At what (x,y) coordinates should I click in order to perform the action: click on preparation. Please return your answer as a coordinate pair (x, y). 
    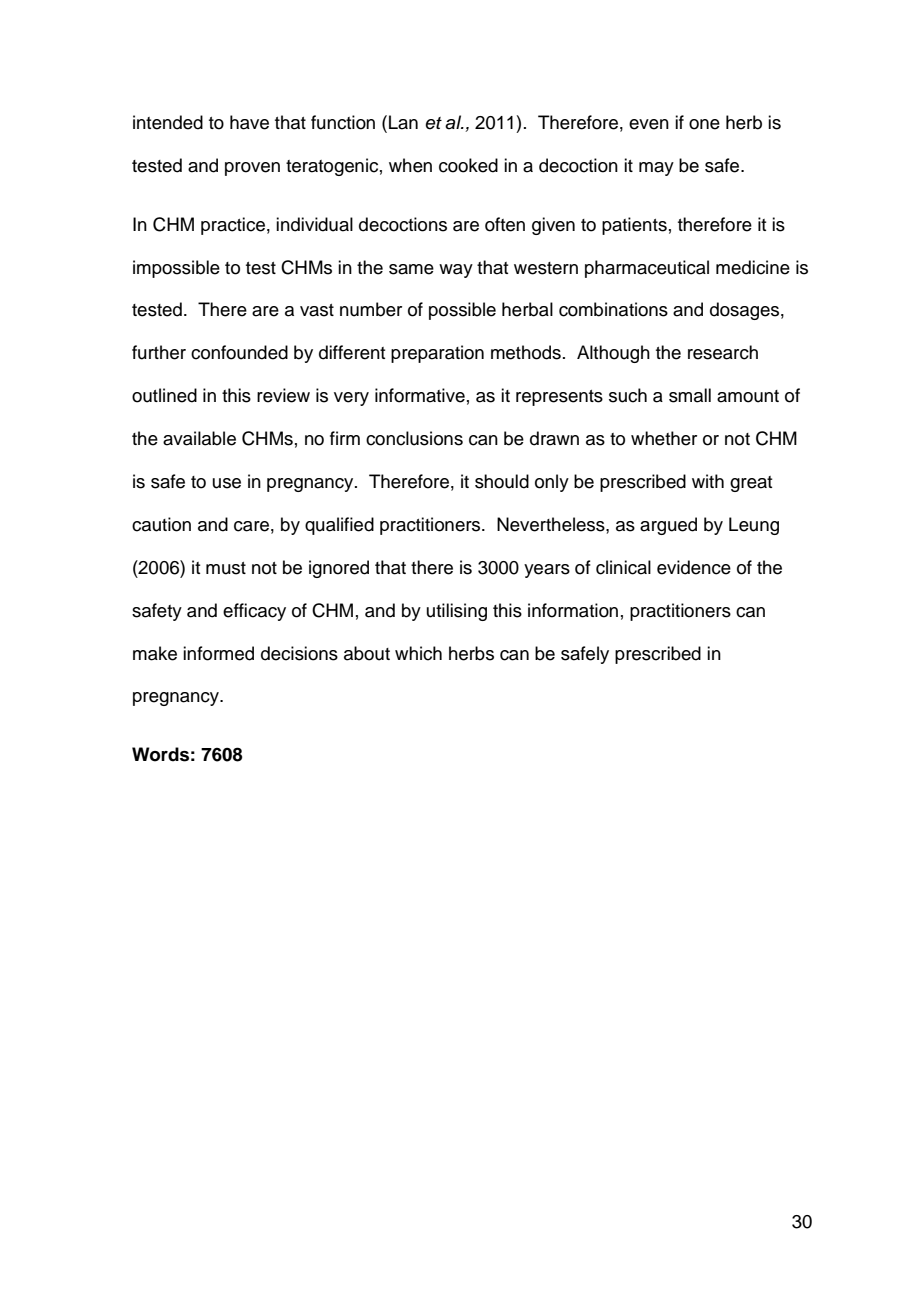
    Looking at the image, I should click on (437, 354).
